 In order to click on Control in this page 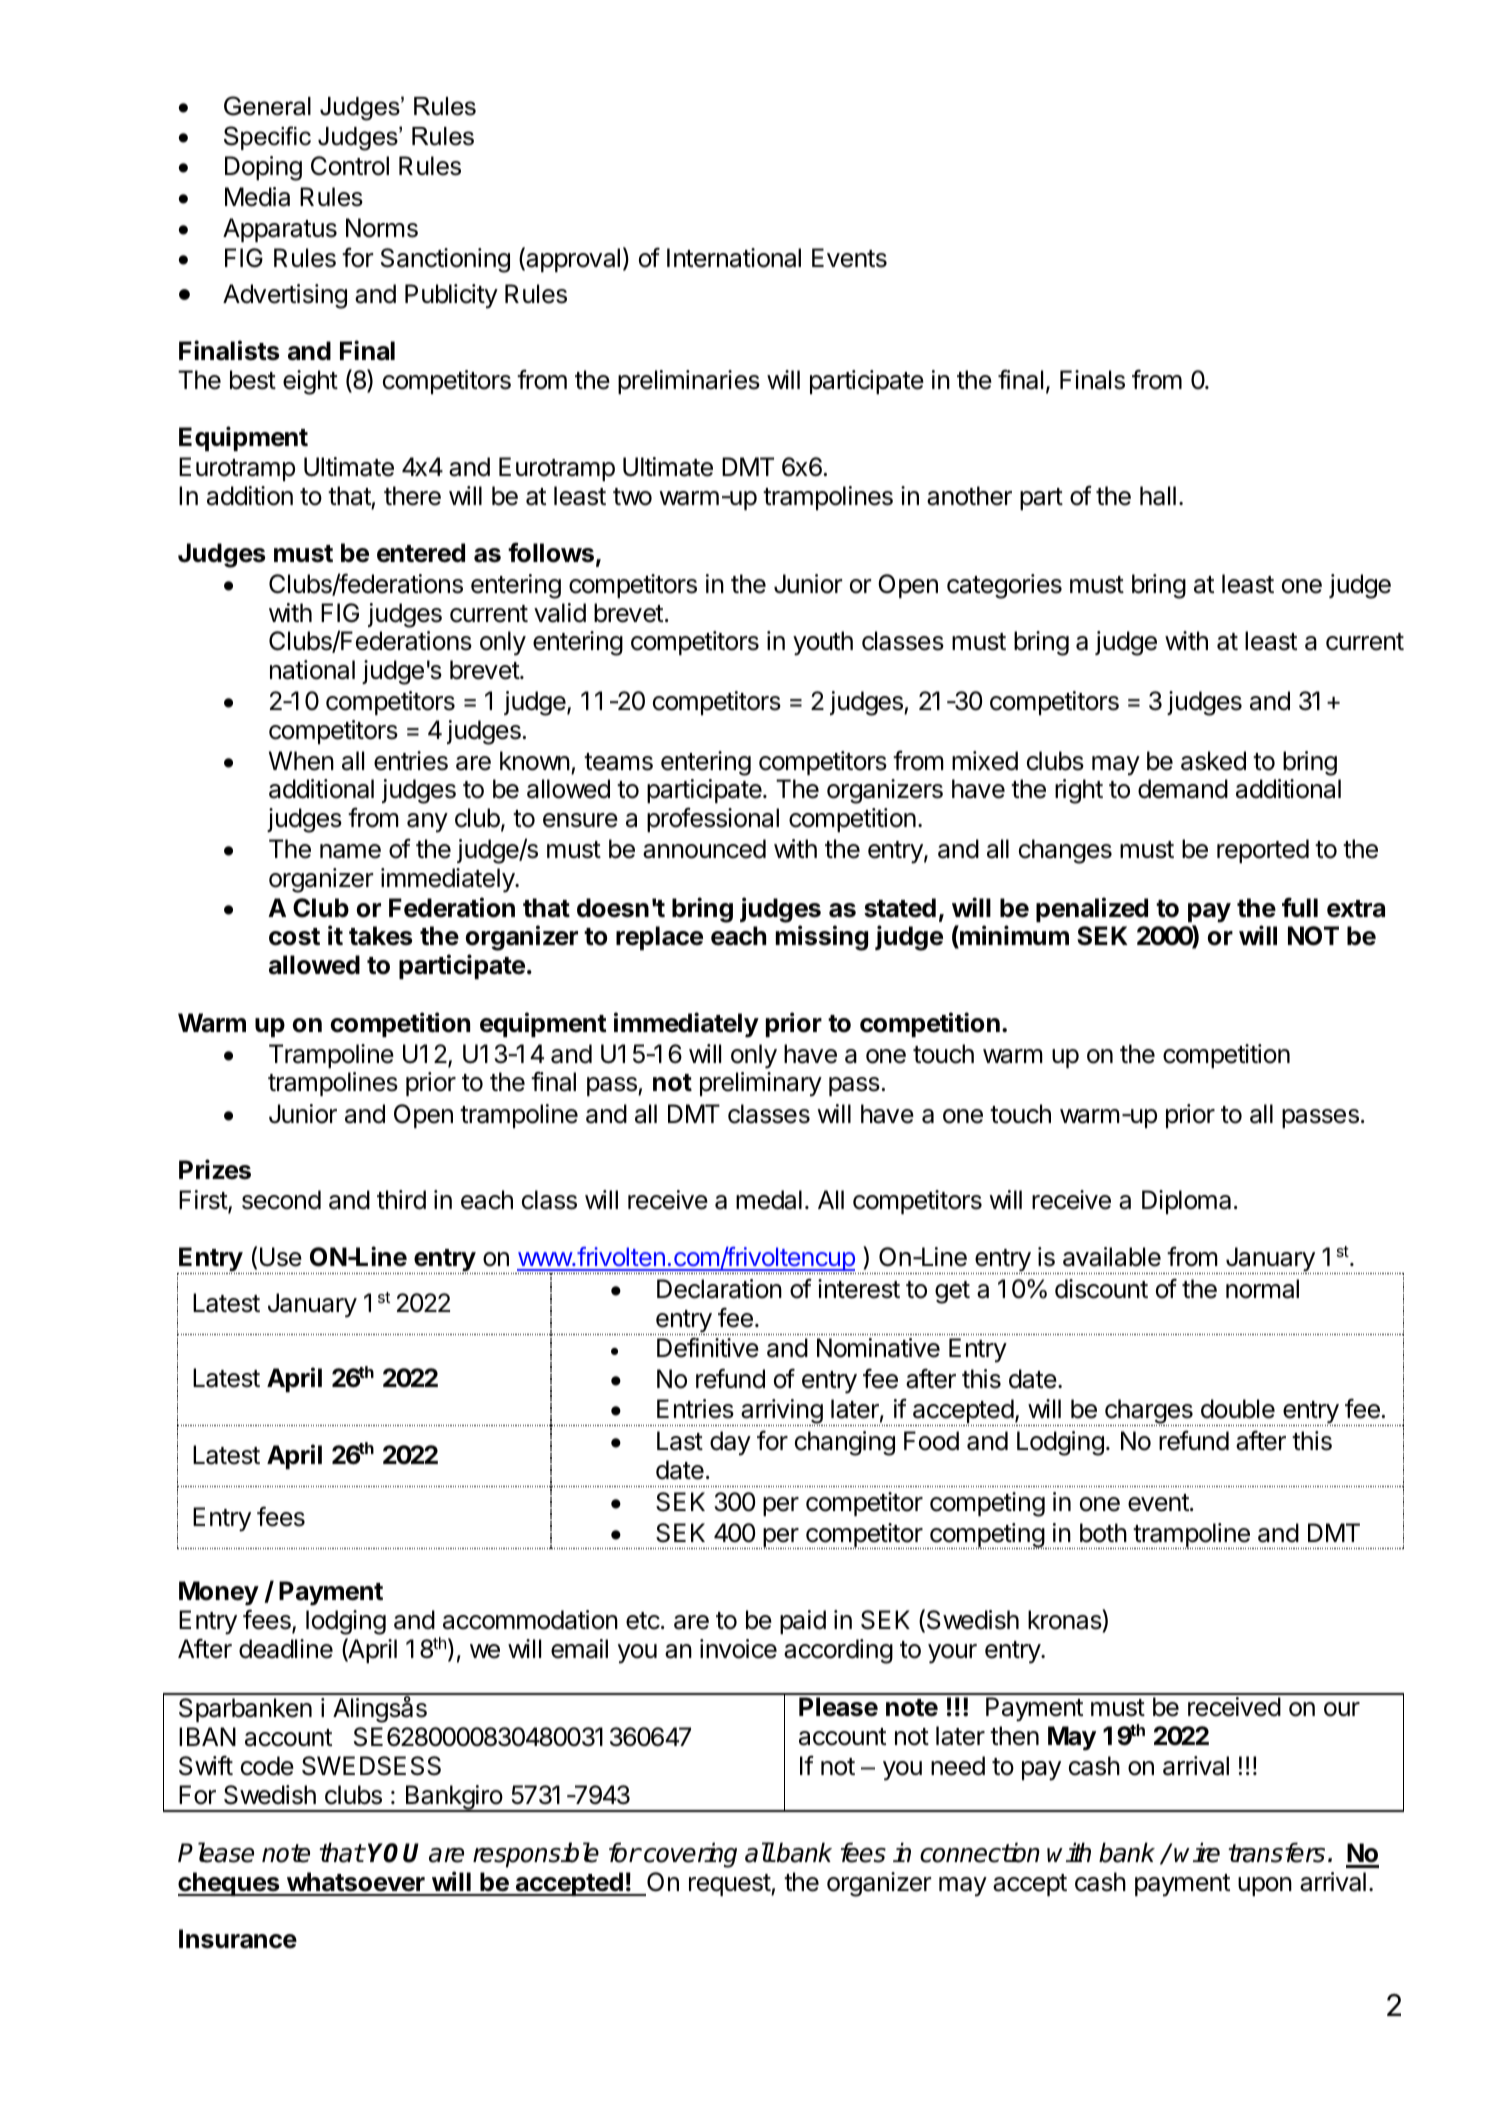, I will do `click(350, 166)`.
